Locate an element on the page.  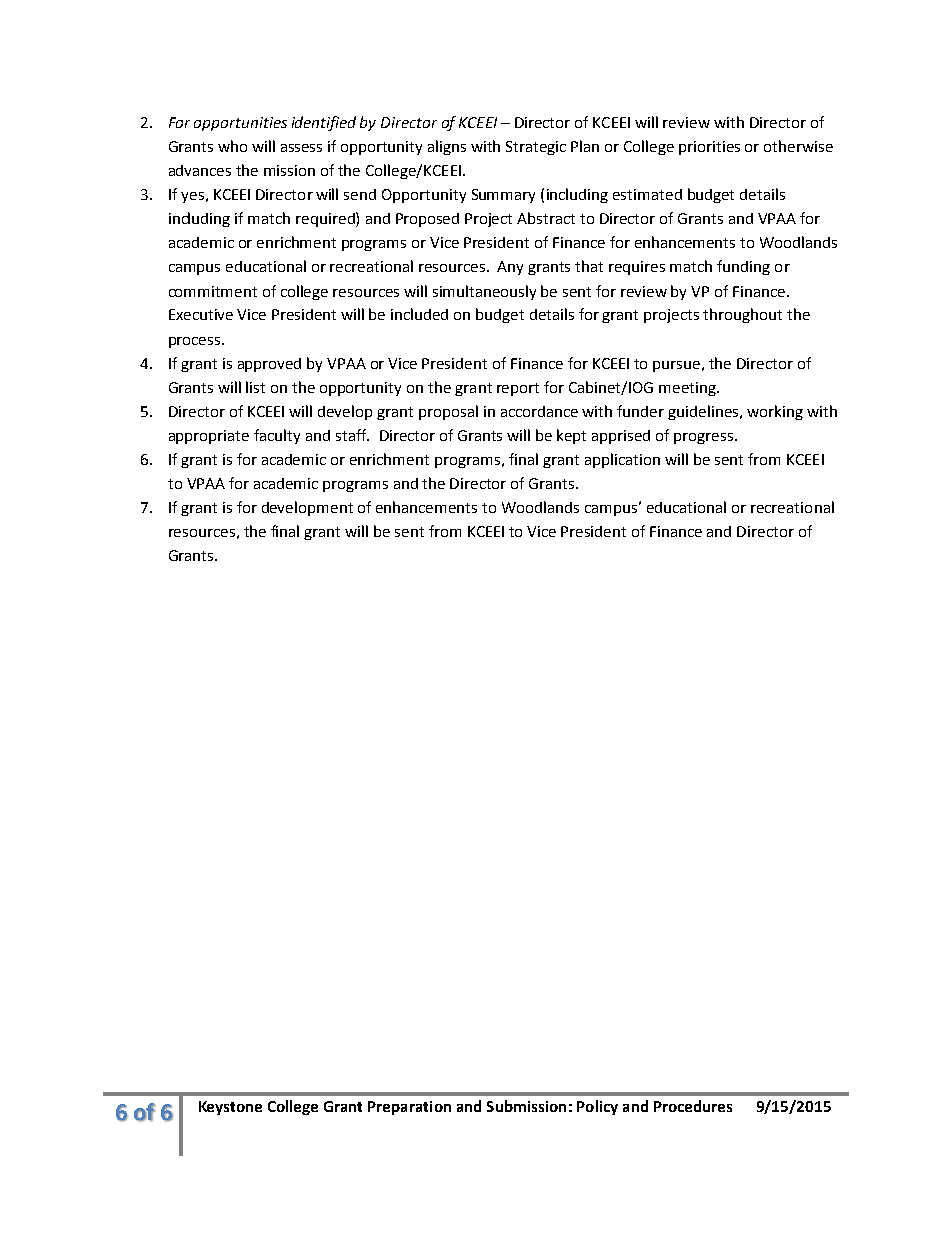
application is located at coordinates (622, 460).
